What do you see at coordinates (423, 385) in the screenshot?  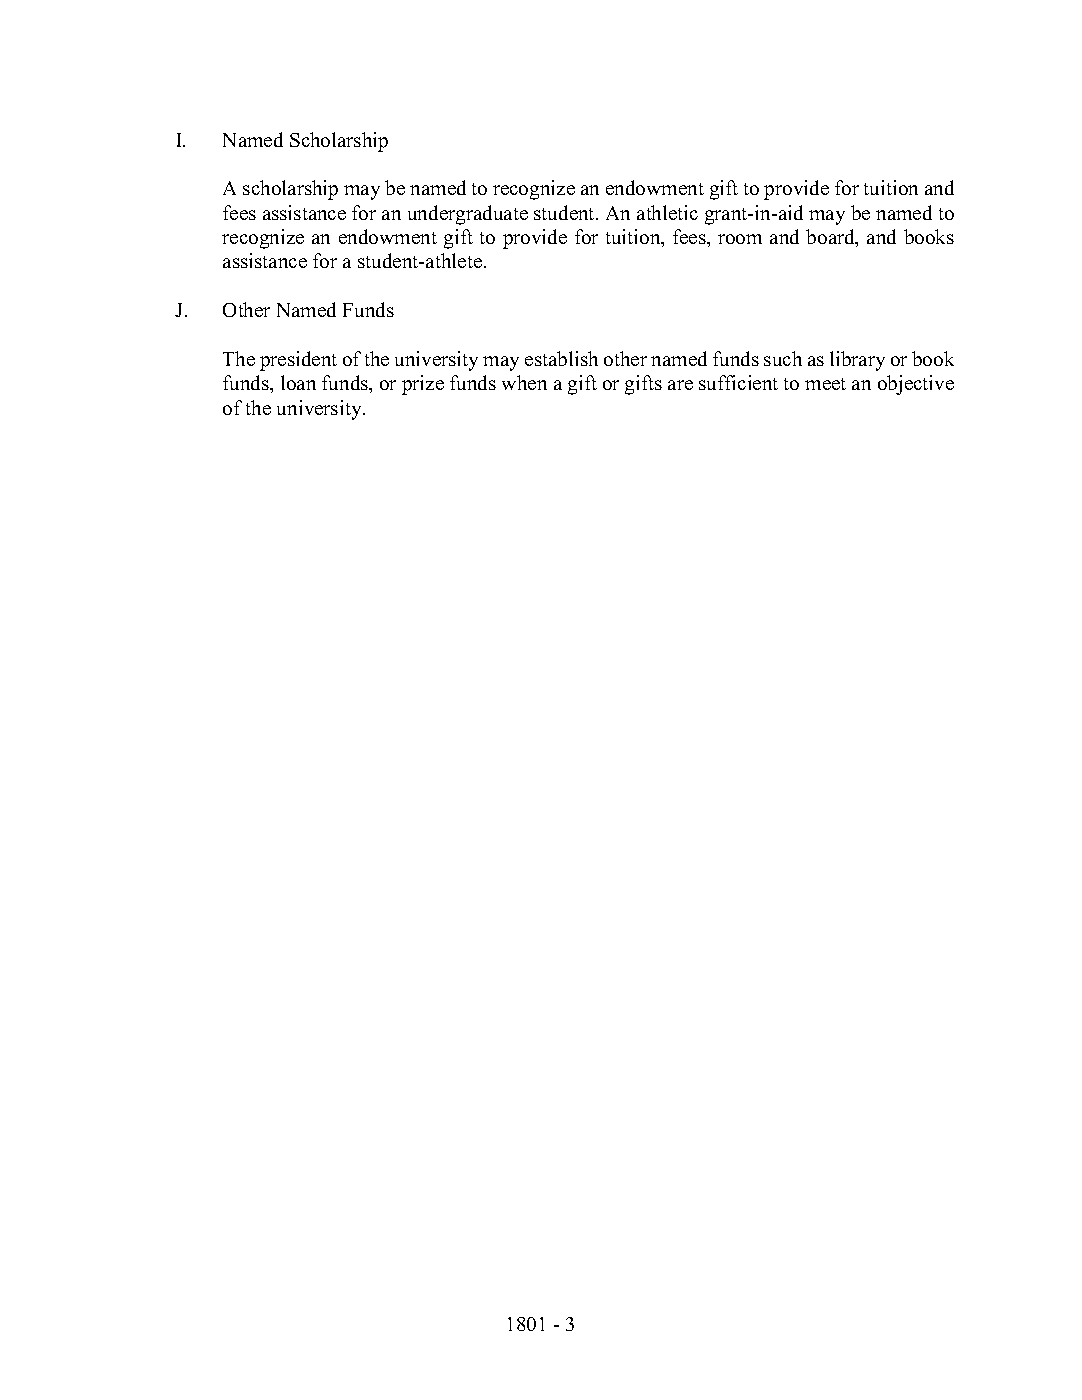 I see `prize` at bounding box center [423, 385].
